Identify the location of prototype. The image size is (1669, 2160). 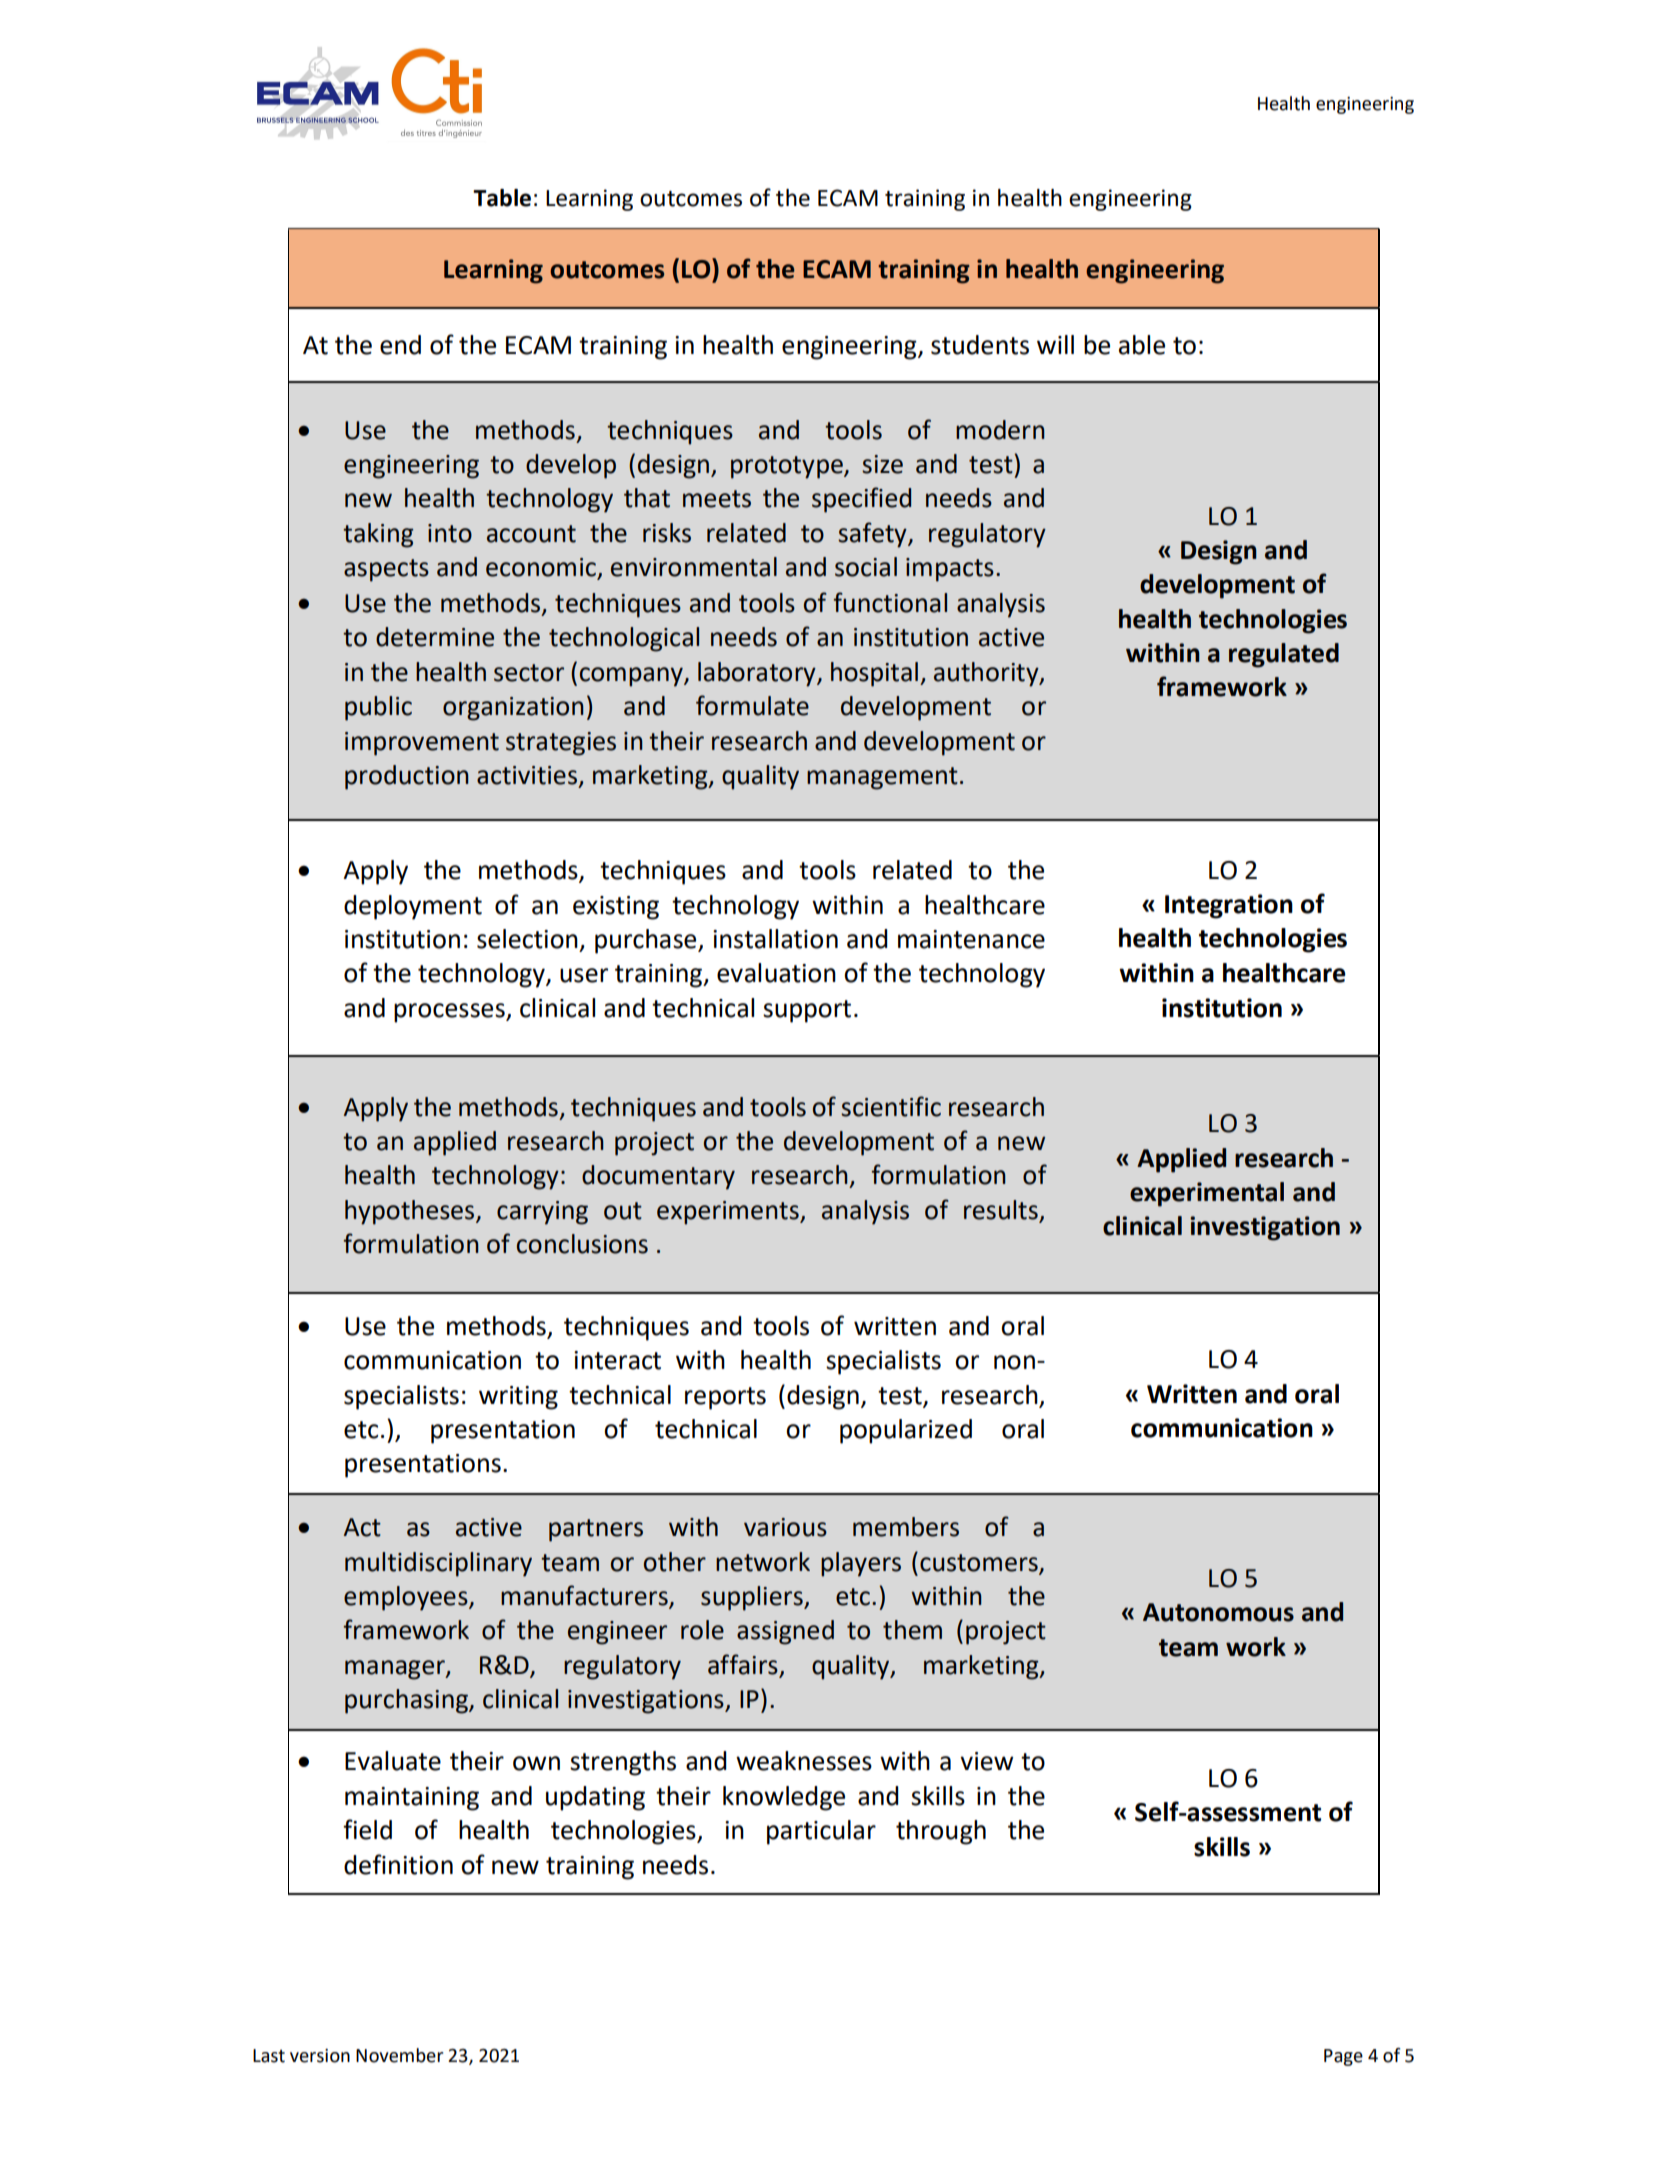
(788, 467).
